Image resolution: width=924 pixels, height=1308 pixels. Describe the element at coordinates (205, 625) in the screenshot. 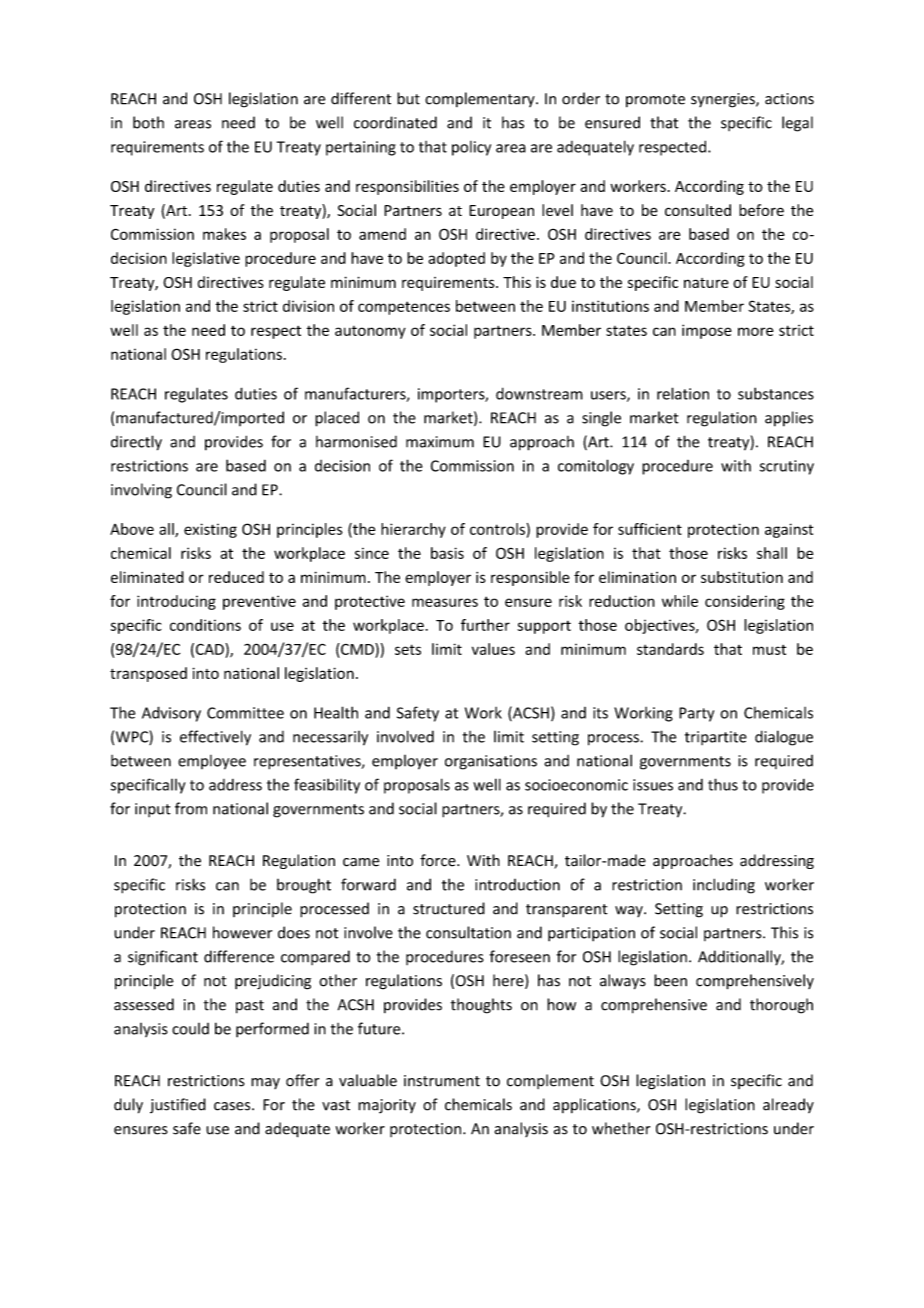

I see `conditions` at that location.
